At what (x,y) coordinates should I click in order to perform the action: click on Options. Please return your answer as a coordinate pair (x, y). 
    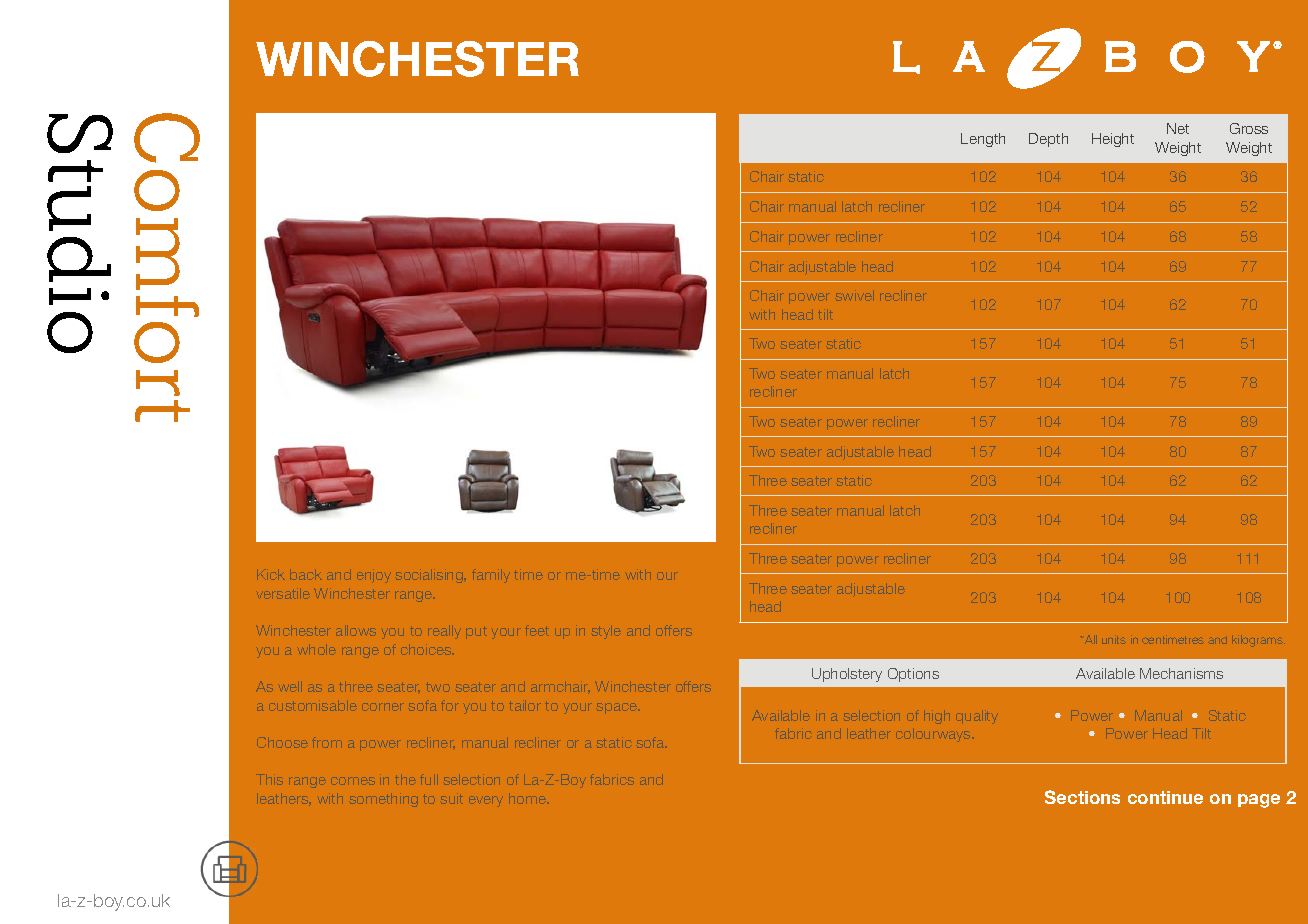
    Looking at the image, I should click on (913, 675).
